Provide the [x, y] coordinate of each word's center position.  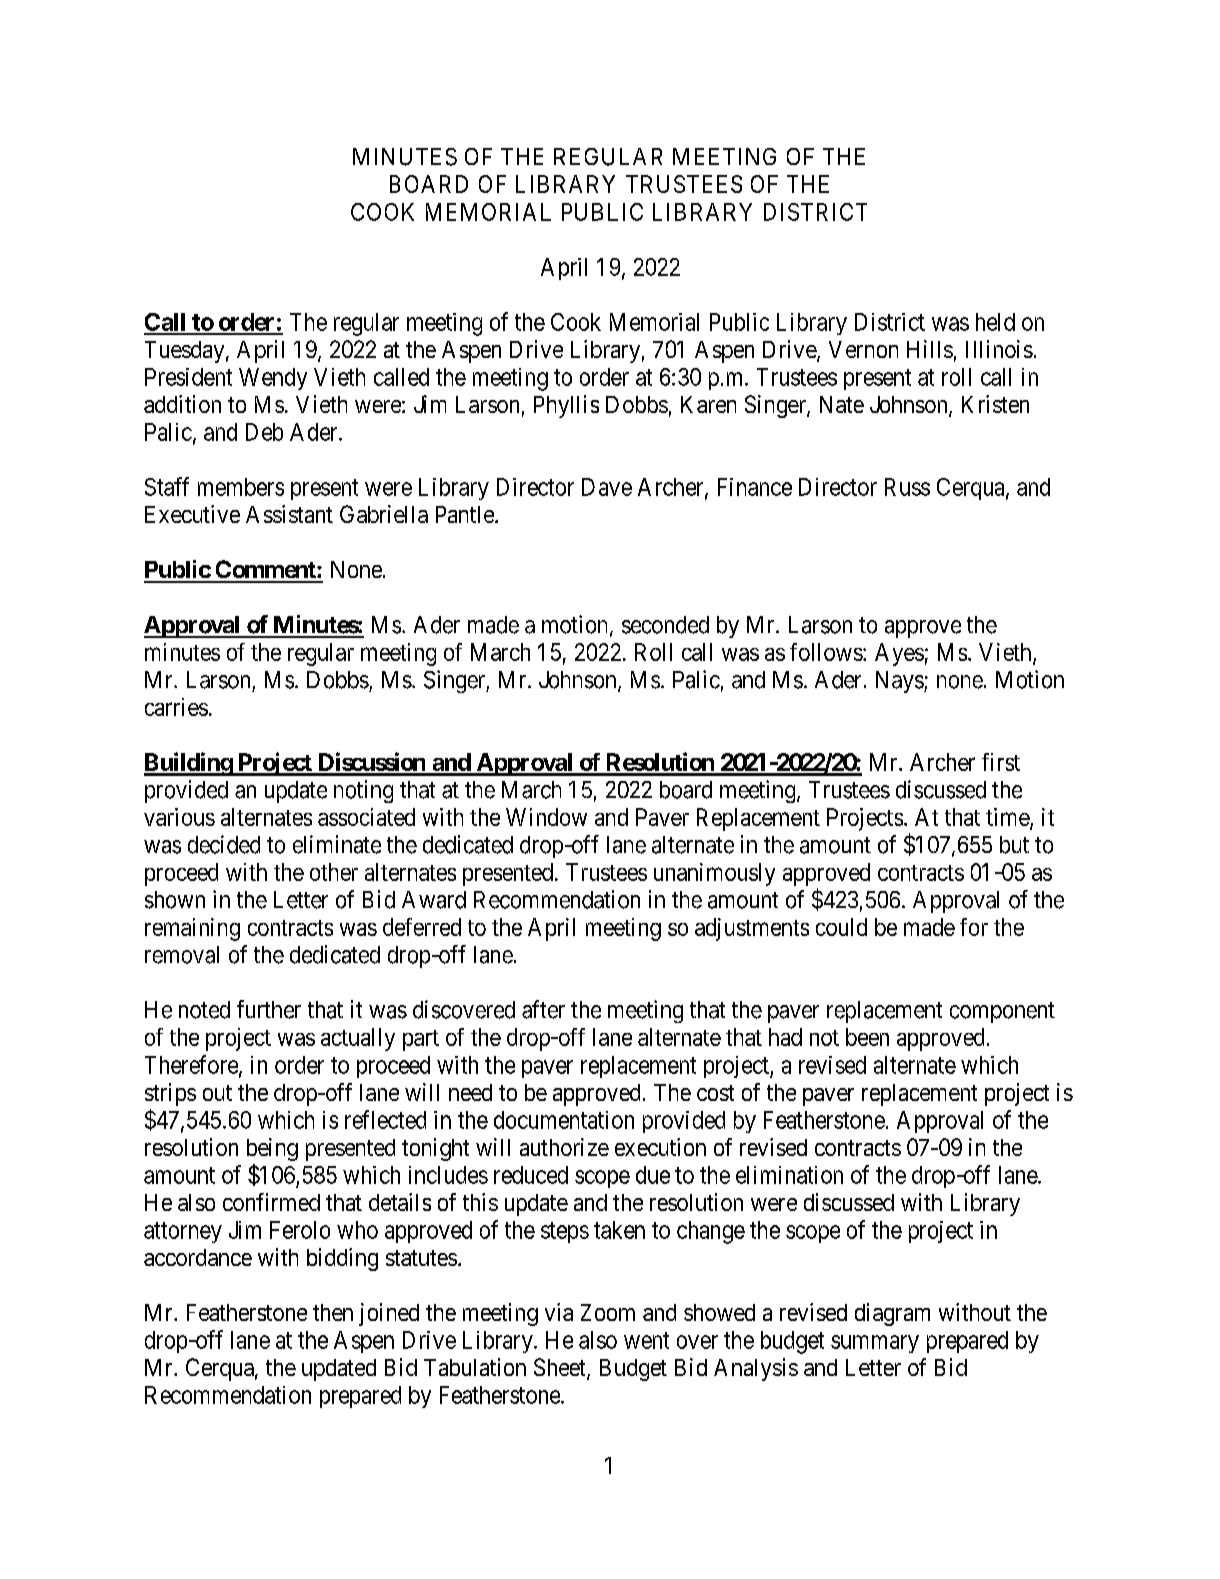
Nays [900, 682]
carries [176, 707]
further [269, 1009]
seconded [665, 625]
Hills [930, 349]
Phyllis [566, 406]
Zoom [608, 1312]
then [333, 1312]
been [867, 1037]
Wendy [273, 379]
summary [875, 1344]
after [543, 1009]
